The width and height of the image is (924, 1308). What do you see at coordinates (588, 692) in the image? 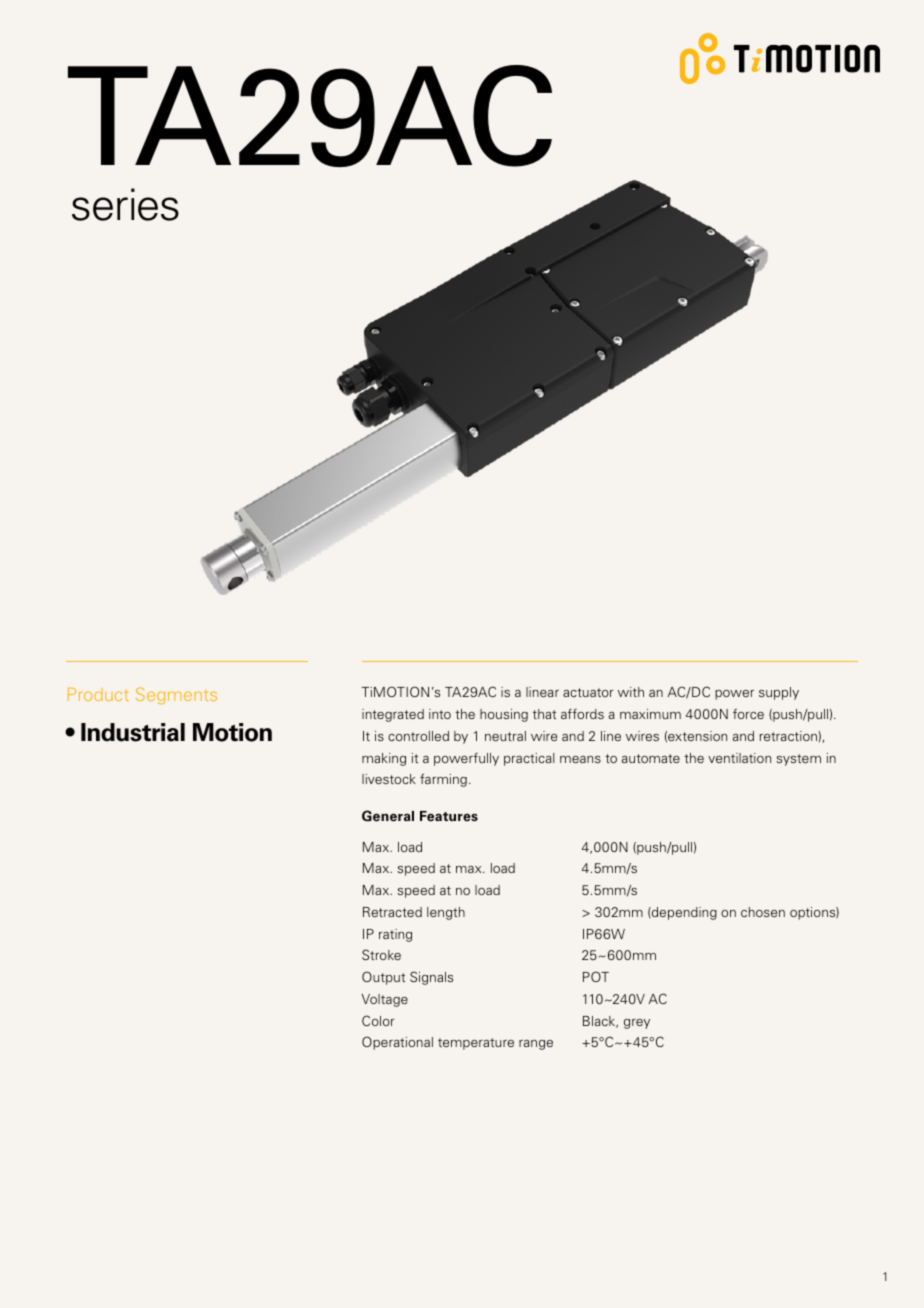
I see `actuator` at bounding box center [588, 692].
